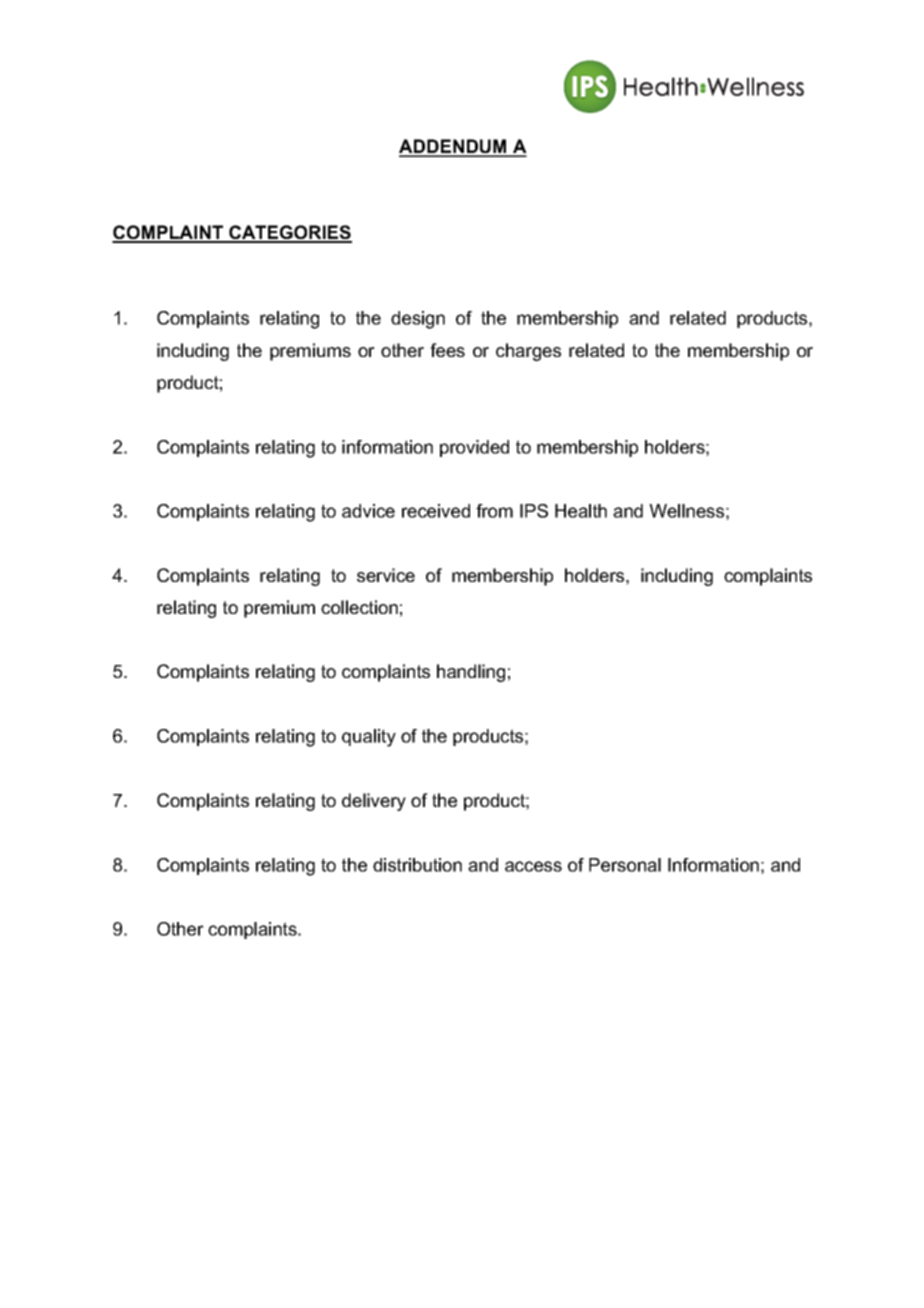 The height and width of the screenshot is (1308, 924). I want to click on handling, so click(471, 673).
